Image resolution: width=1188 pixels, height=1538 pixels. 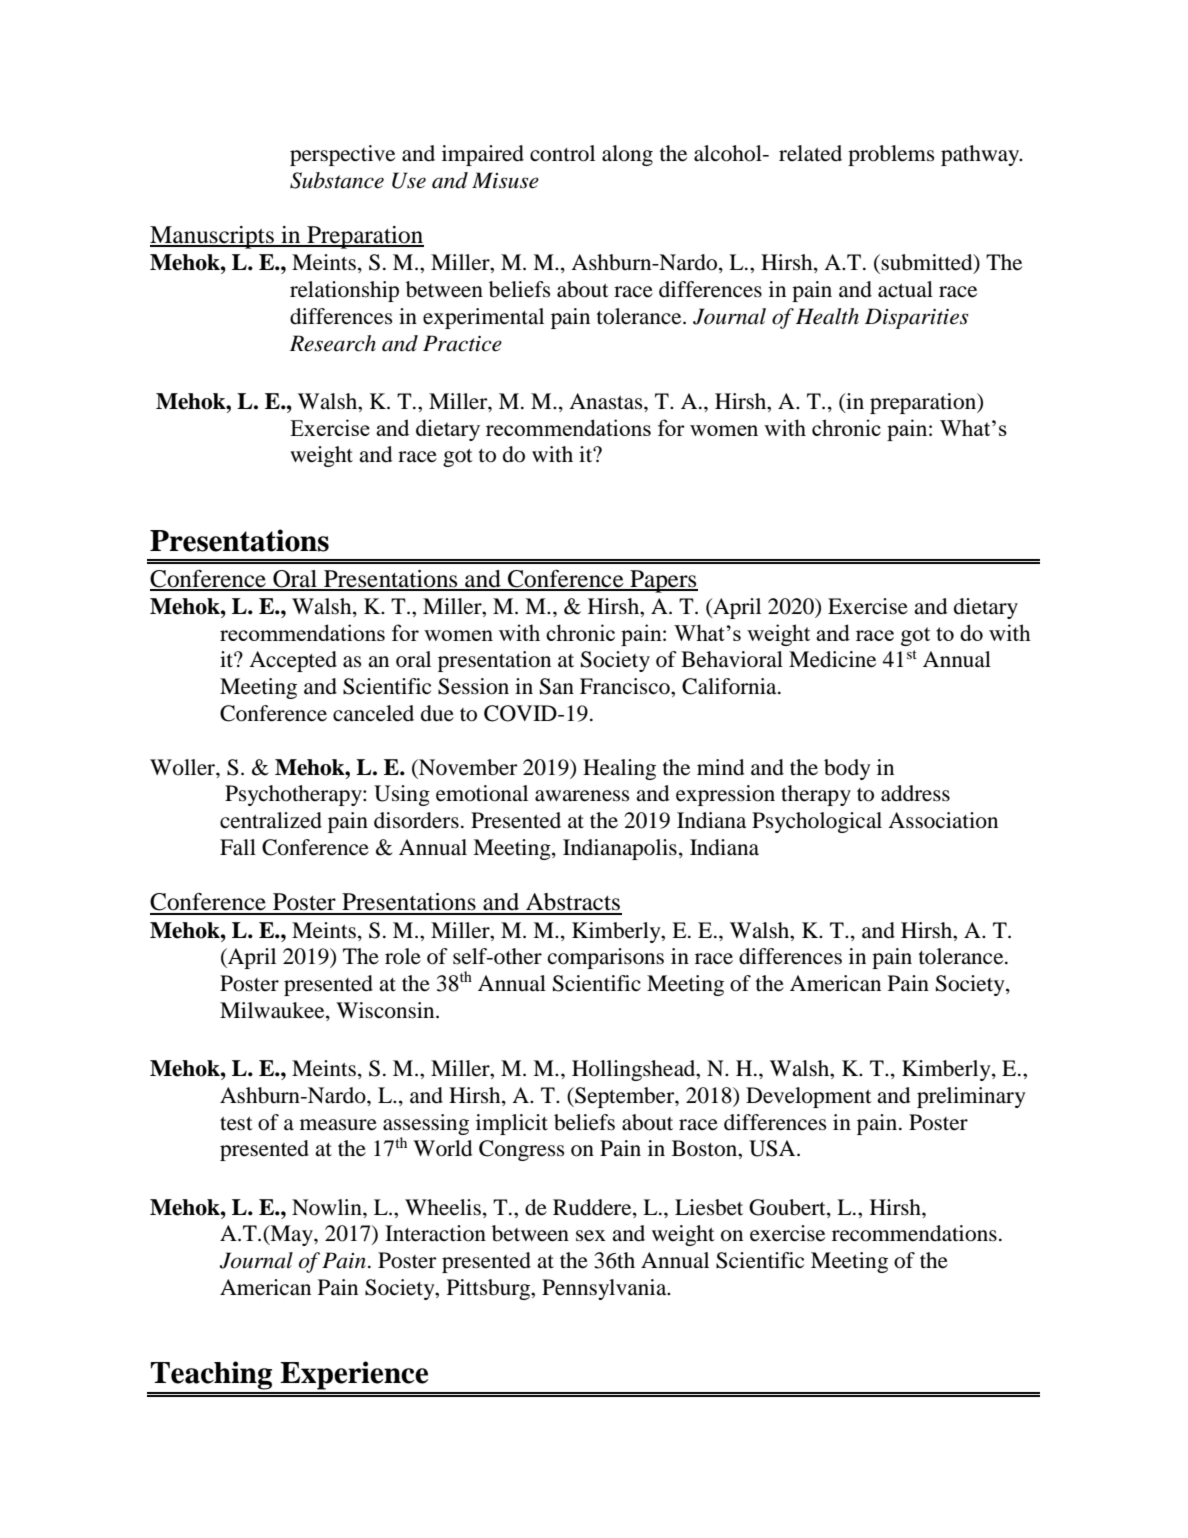 What do you see at coordinates (293, 661) in the image?
I see `Accepted` at bounding box center [293, 661].
